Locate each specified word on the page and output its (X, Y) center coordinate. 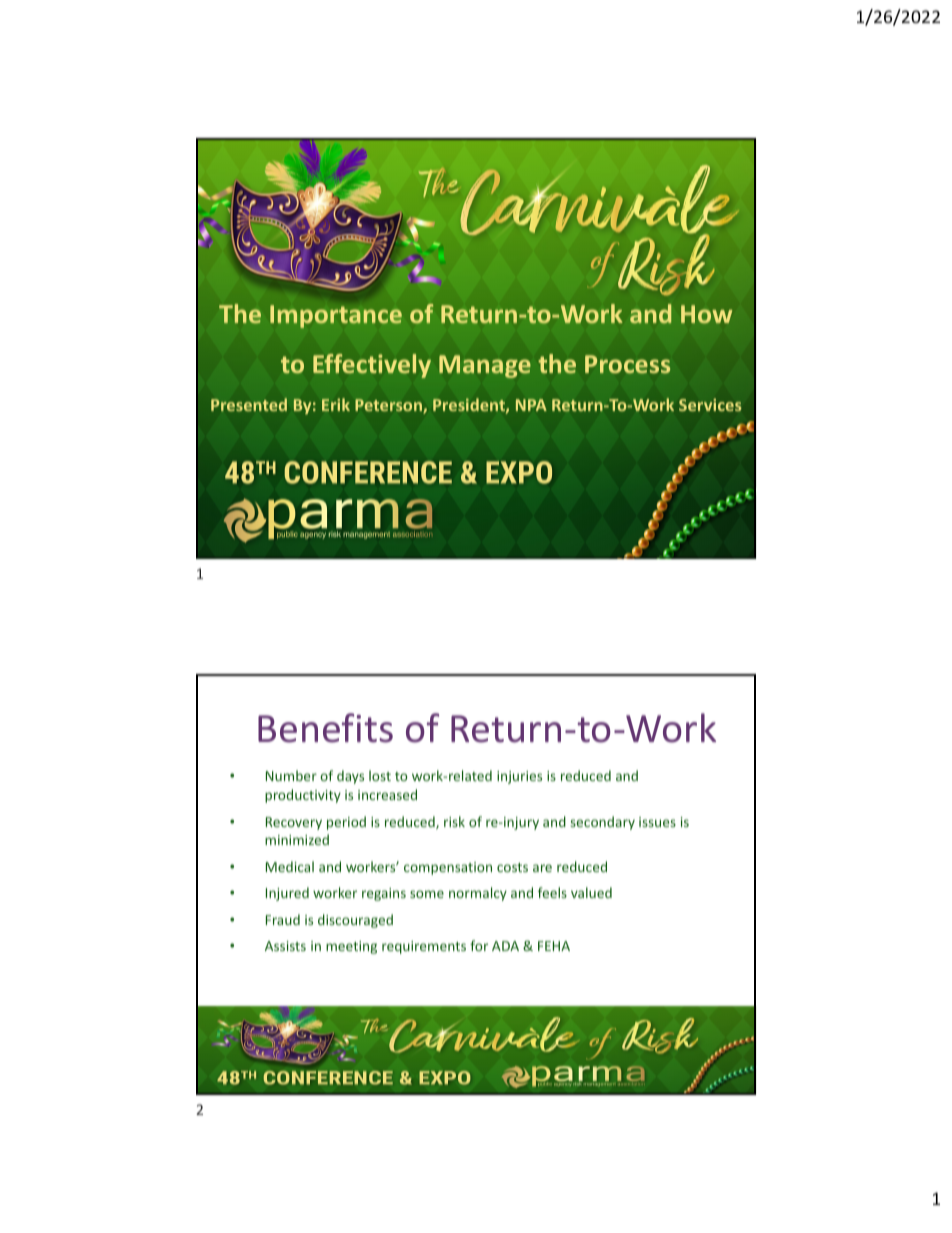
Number (291, 775)
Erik (336, 404)
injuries (519, 777)
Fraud (283, 919)
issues (657, 822)
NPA (531, 405)
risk (454, 821)
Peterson (389, 406)
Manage (485, 366)
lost (380, 775)
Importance (336, 316)
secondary (603, 823)
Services (710, 404)
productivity (303, 796)
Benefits (325, 728)
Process (627, 364)
